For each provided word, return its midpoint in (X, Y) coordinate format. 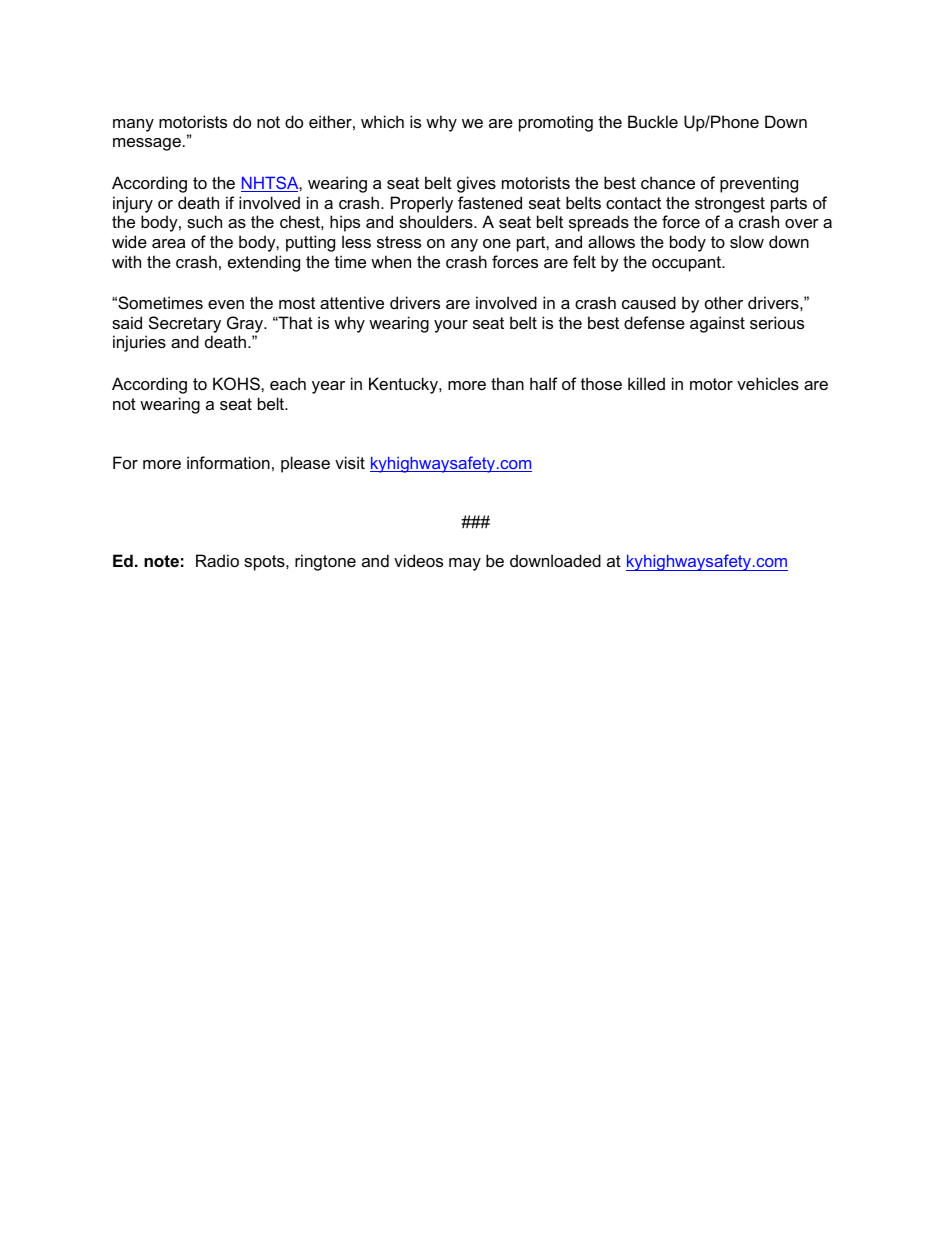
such (204, 221)
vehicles (768, 383)
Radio (217, 560)
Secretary (185, 324)
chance (668, 182)
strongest (730, 205)
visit (350, 462)
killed (646, 383)
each (288, 383)
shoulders (437, 221)
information (228, 462)
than (507, 383)
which (382, 121)
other (724, 302)
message (147, 144)
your (451, 326)
